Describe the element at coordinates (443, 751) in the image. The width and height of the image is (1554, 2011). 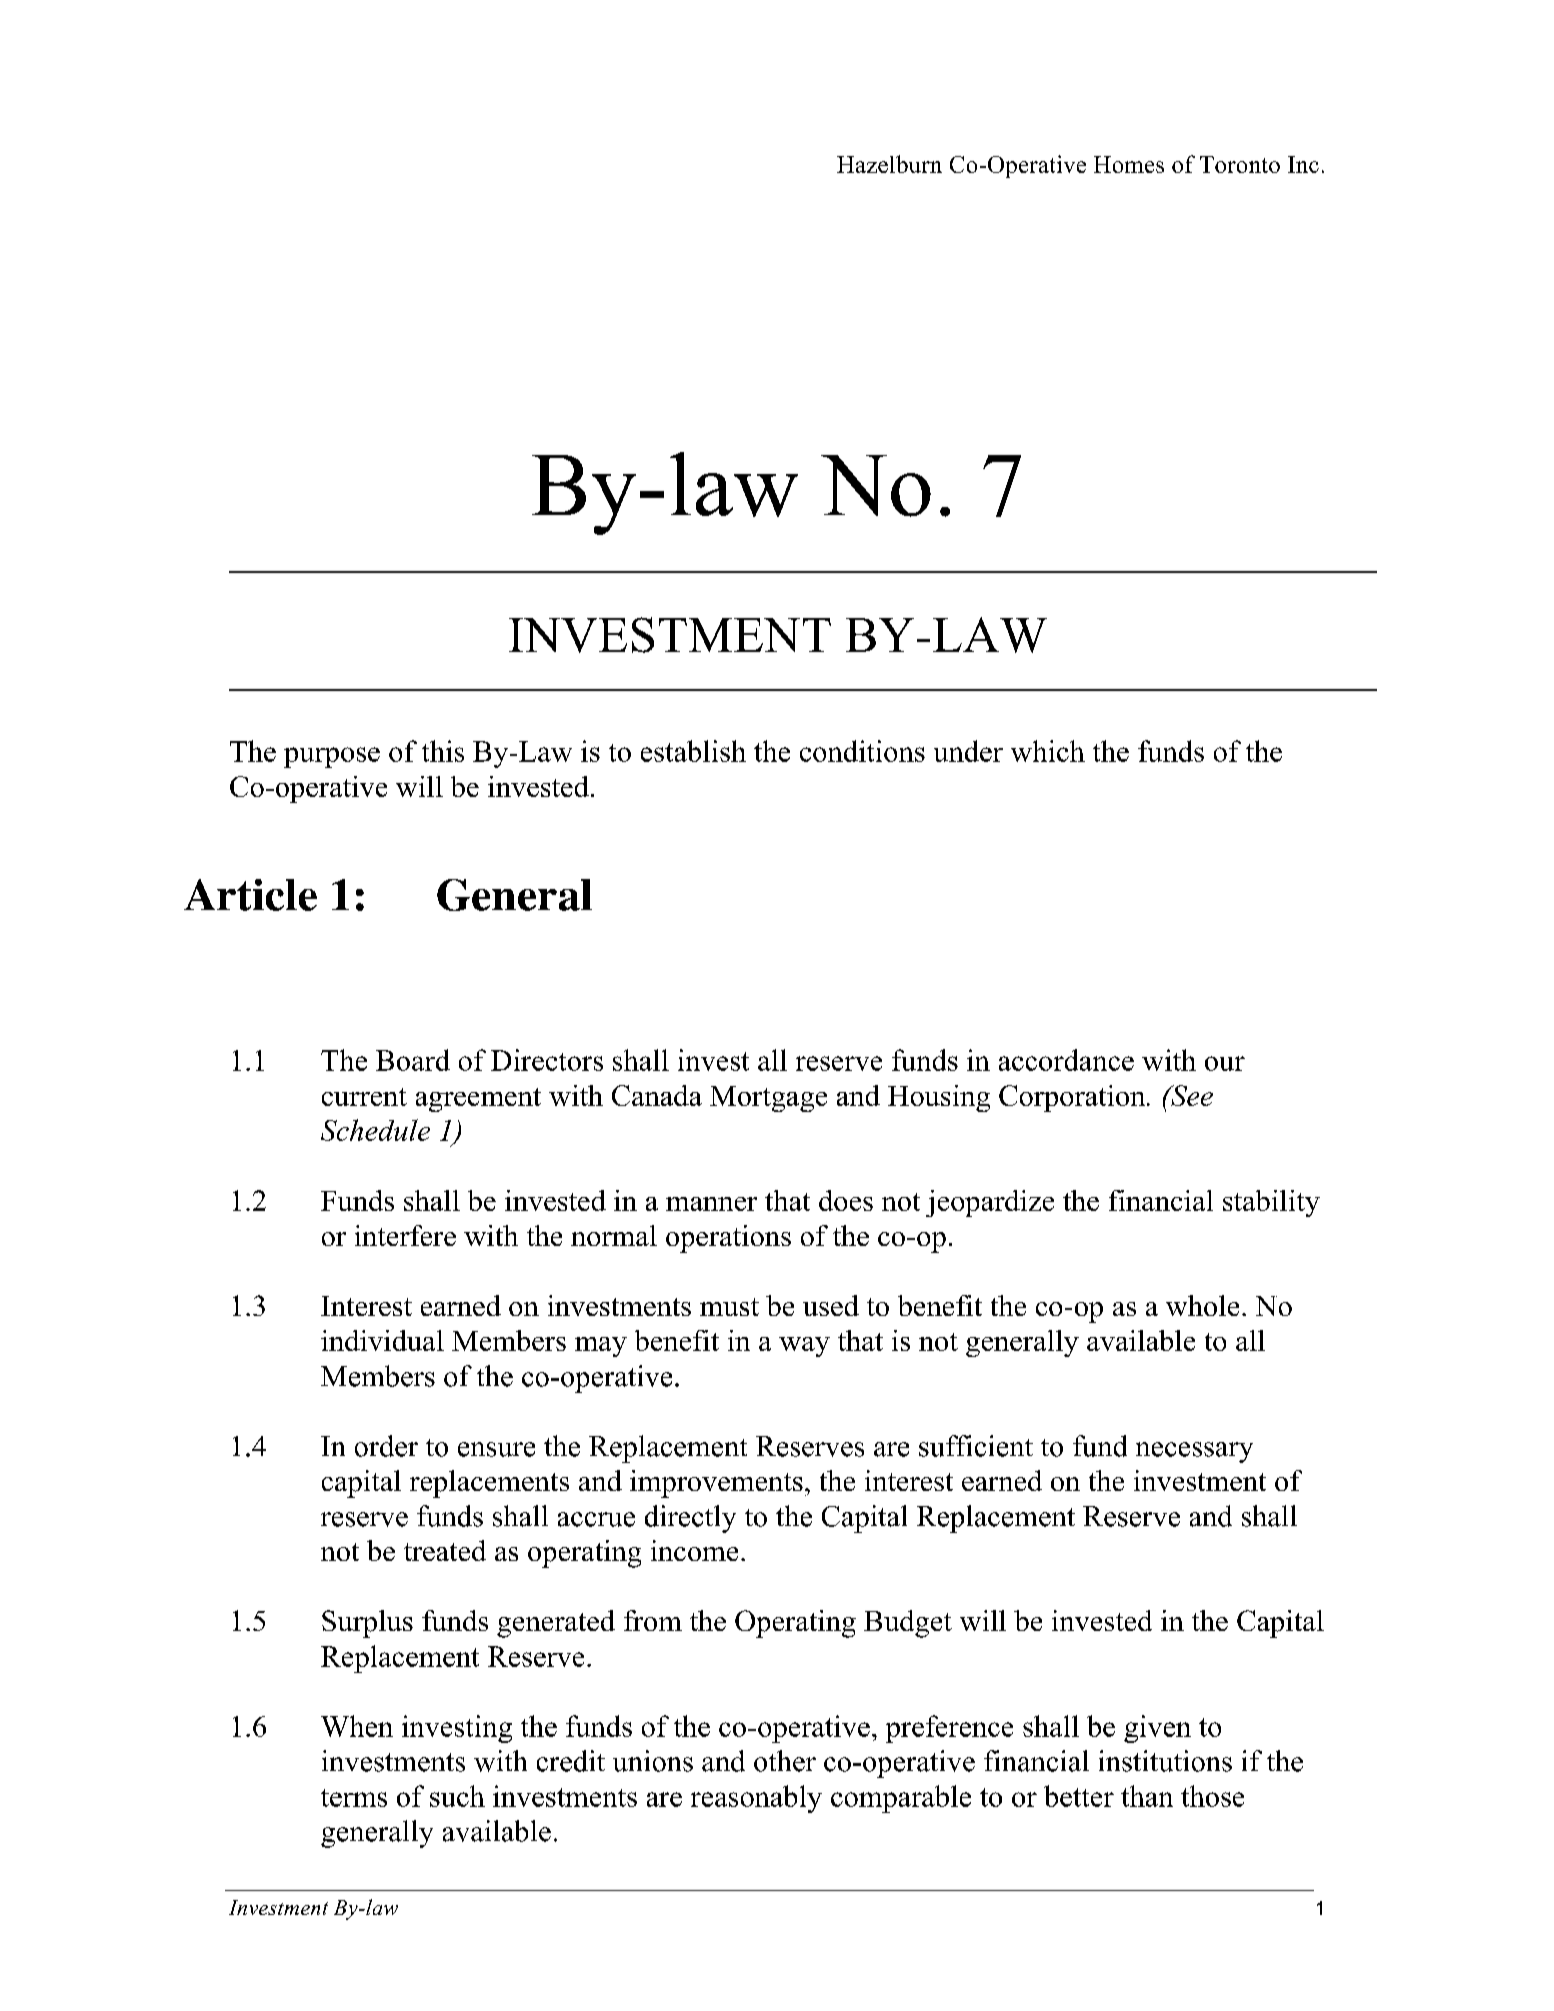
I see `this` at that location.
